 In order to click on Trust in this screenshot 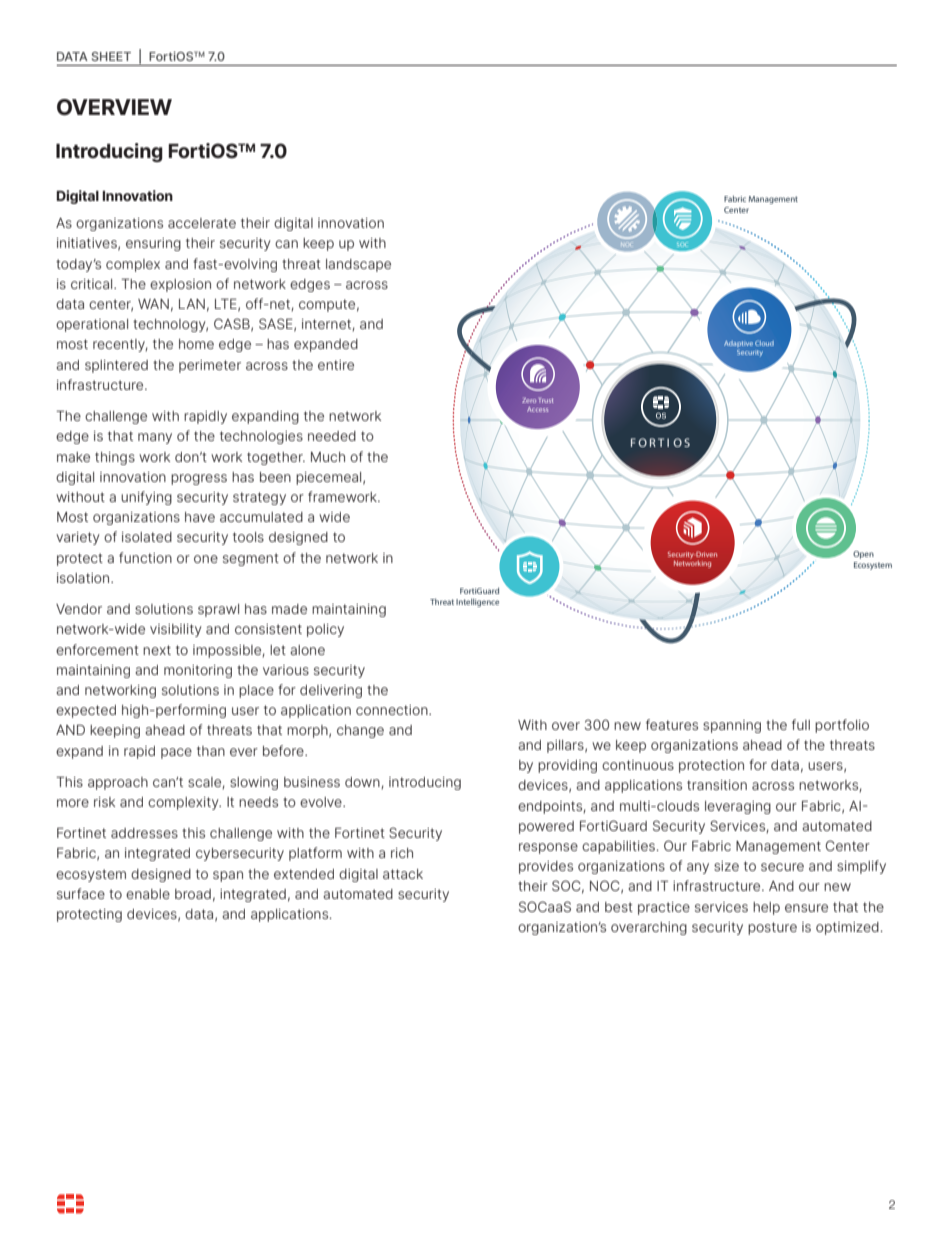, I will do `click(546, 400)`.
